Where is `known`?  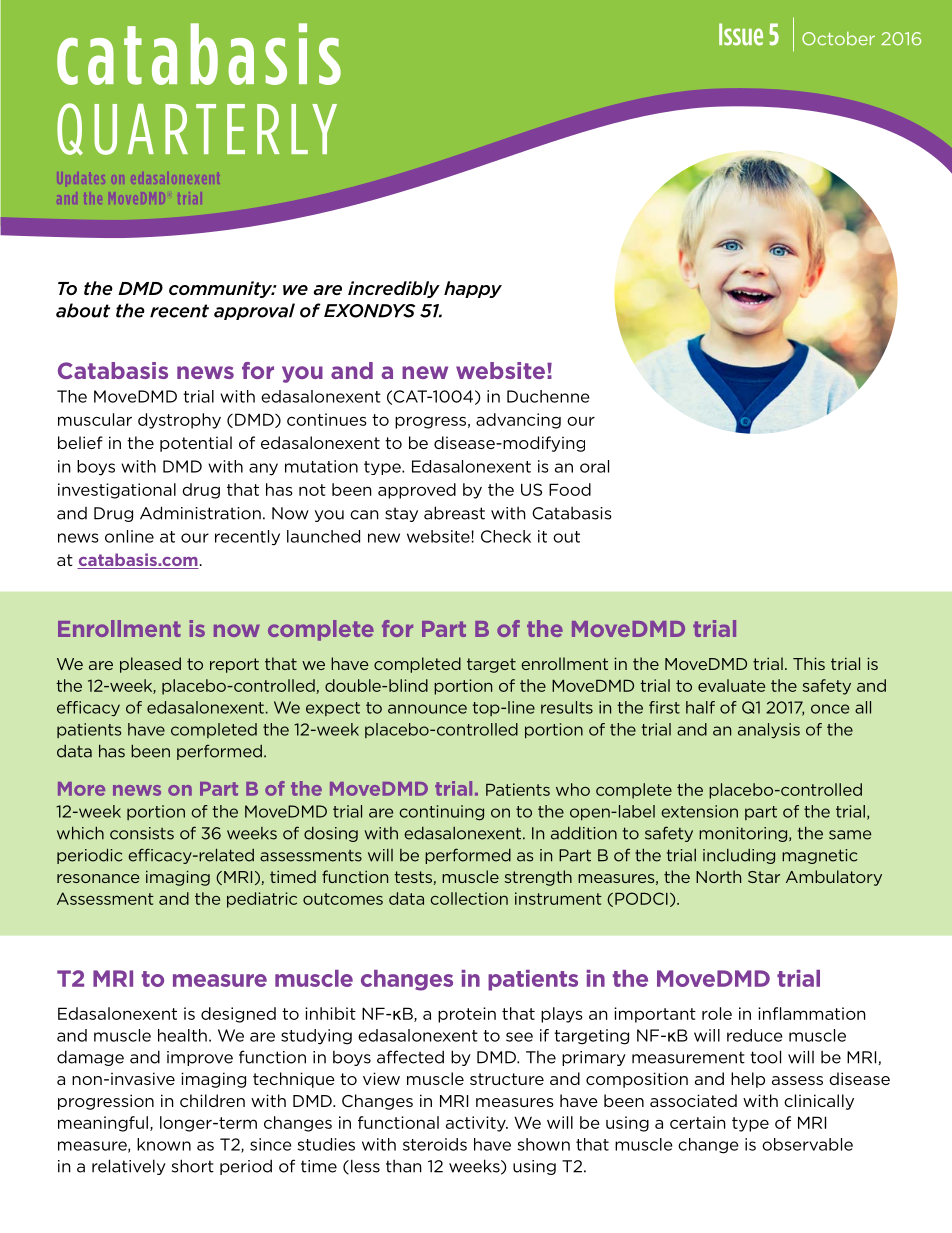
known is located at coordinates (164, 1144).
